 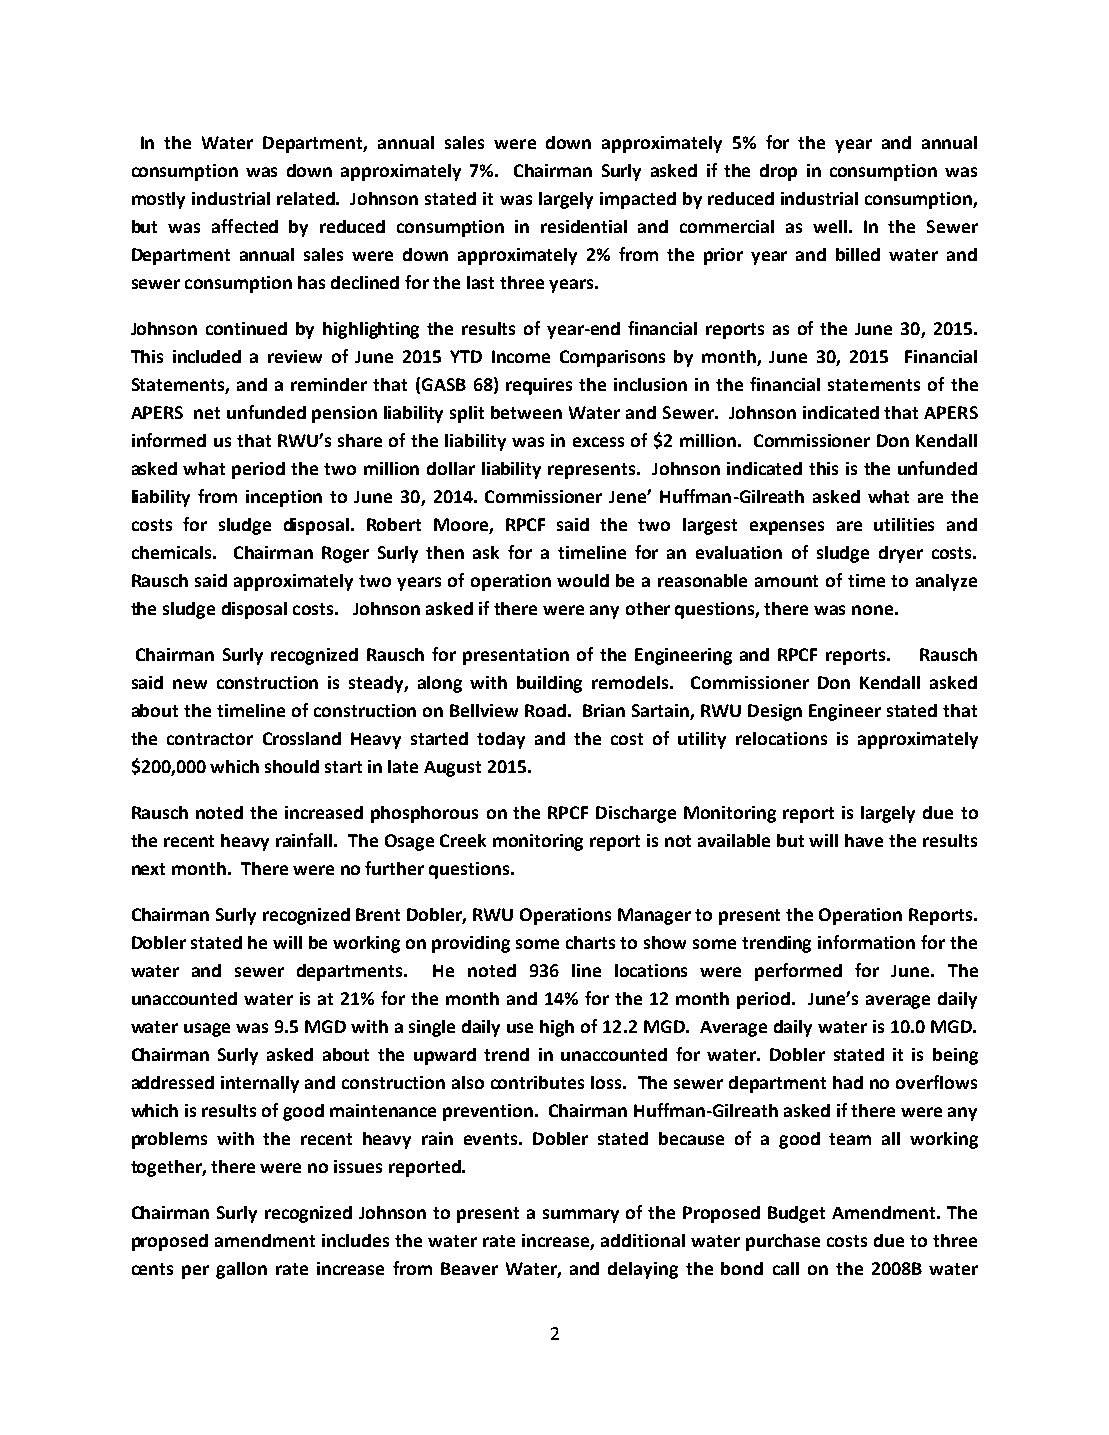 I want to click on usage, so click(x=207, y=1030).
